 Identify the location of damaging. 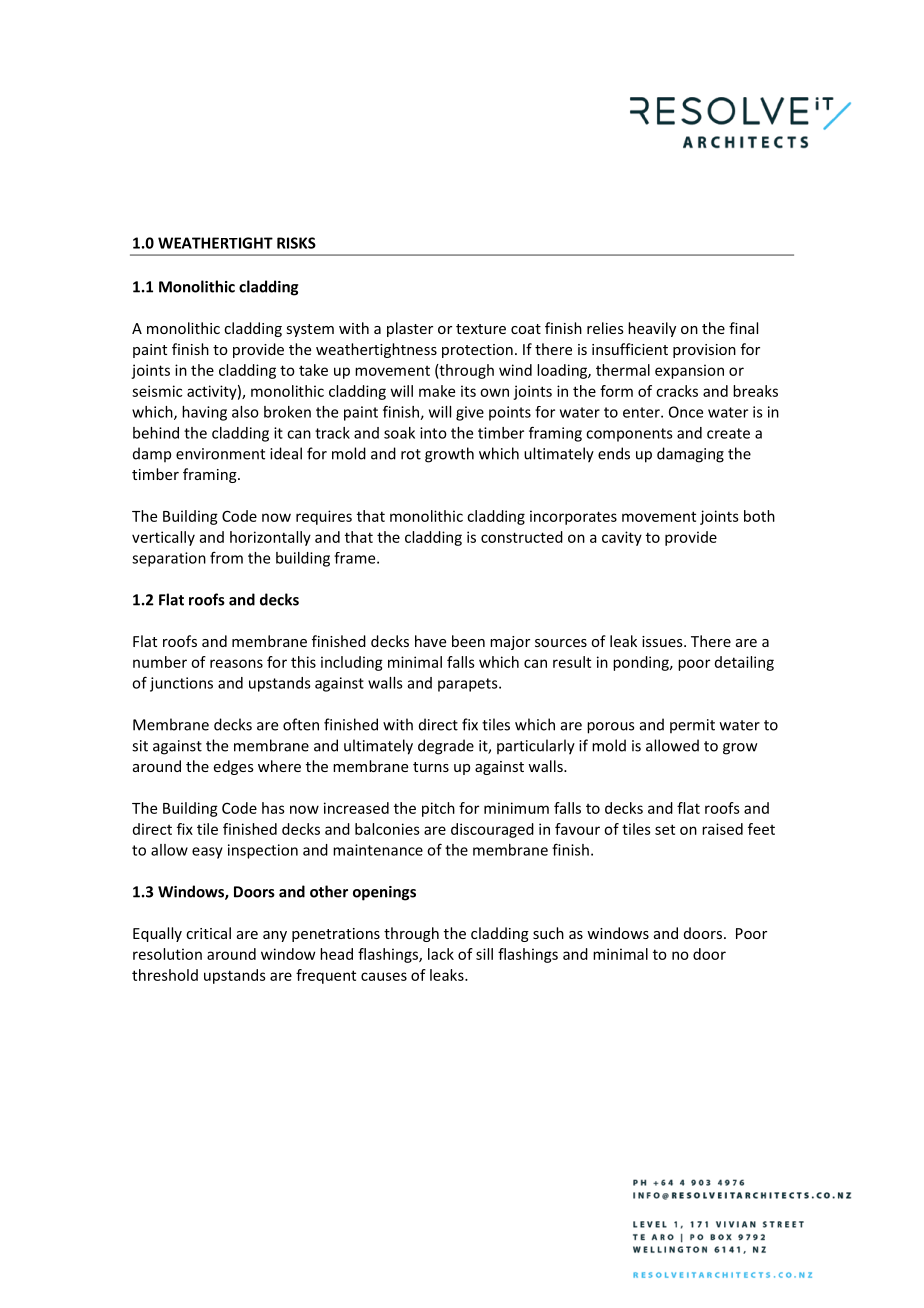
(690, 455).
